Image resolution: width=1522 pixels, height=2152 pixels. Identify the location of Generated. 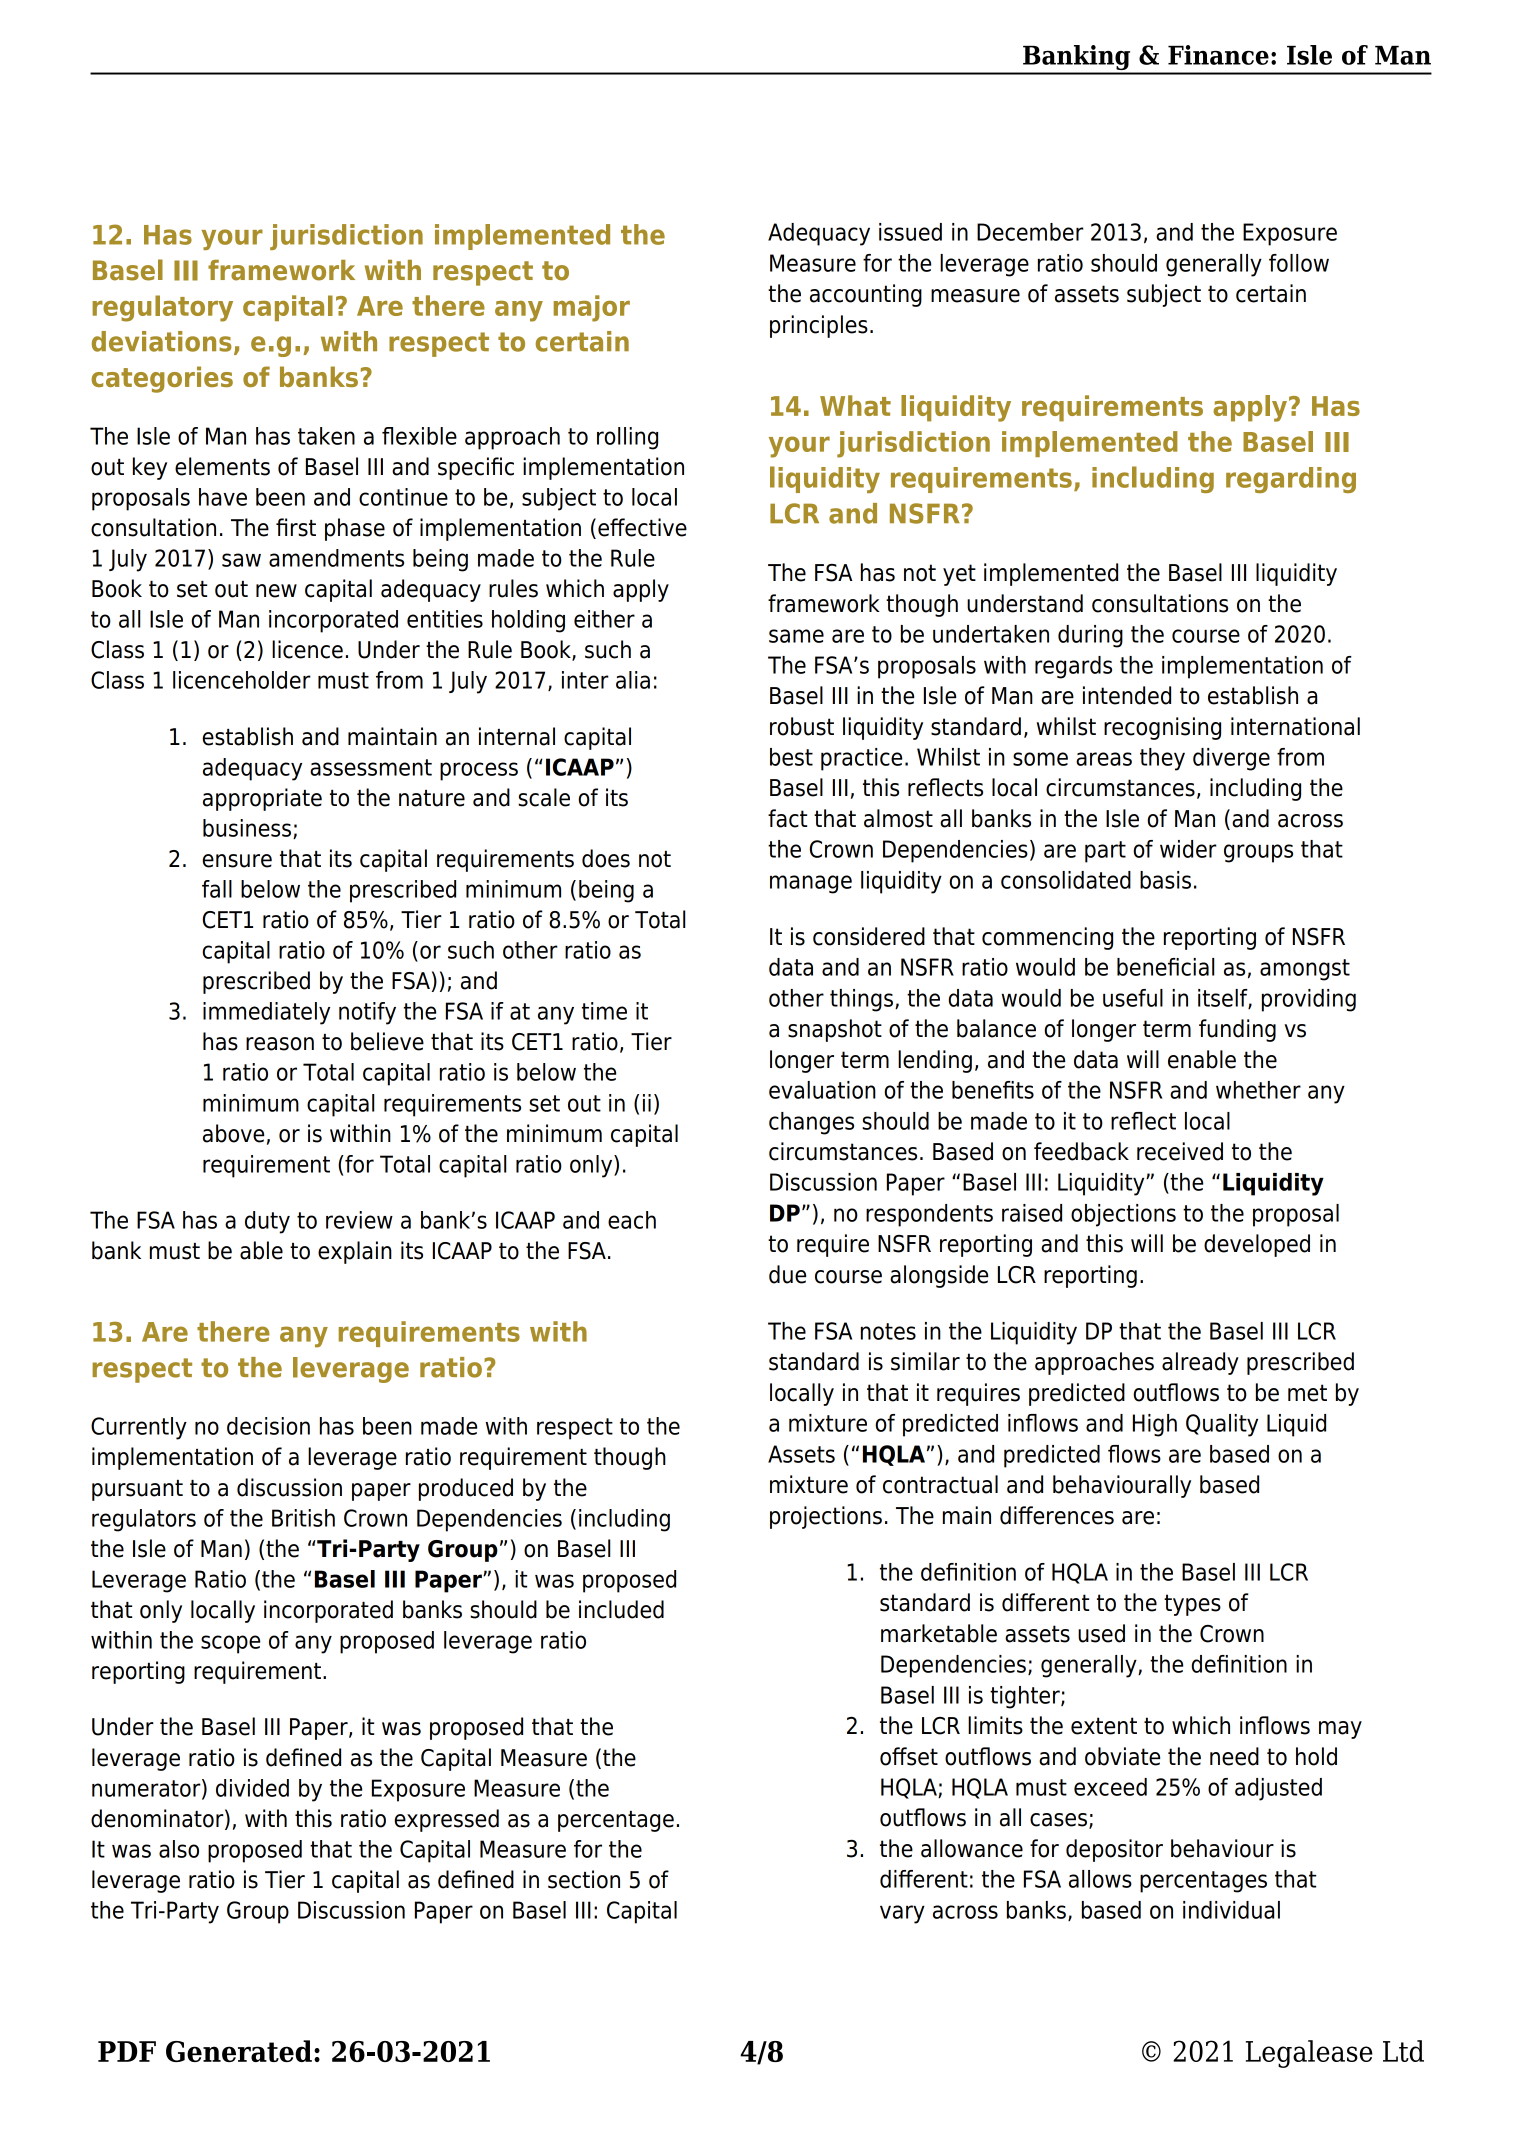
(239, 2051).
